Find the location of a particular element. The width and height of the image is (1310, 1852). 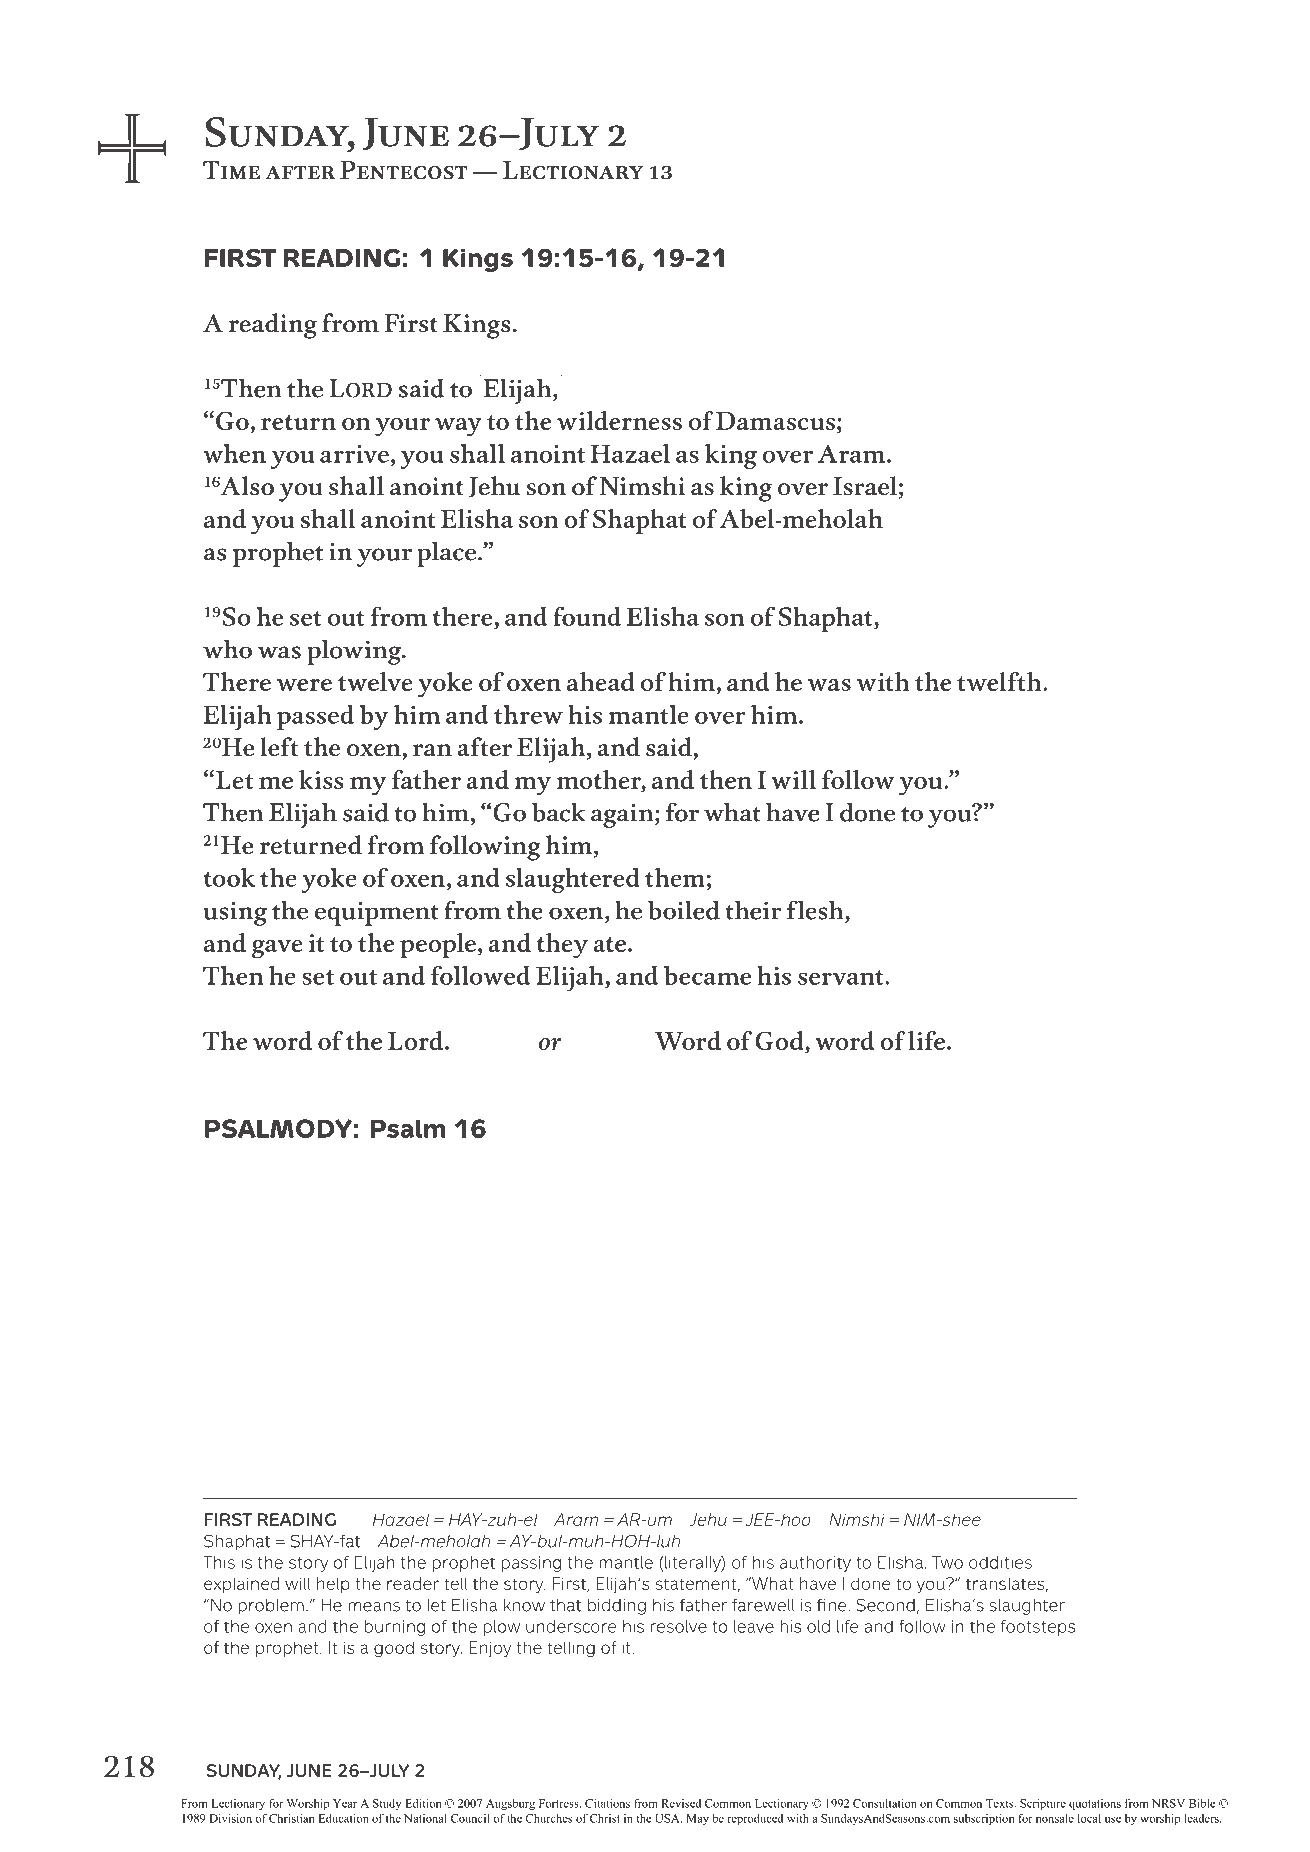

wilderness is located at coordinates (619, 420).
